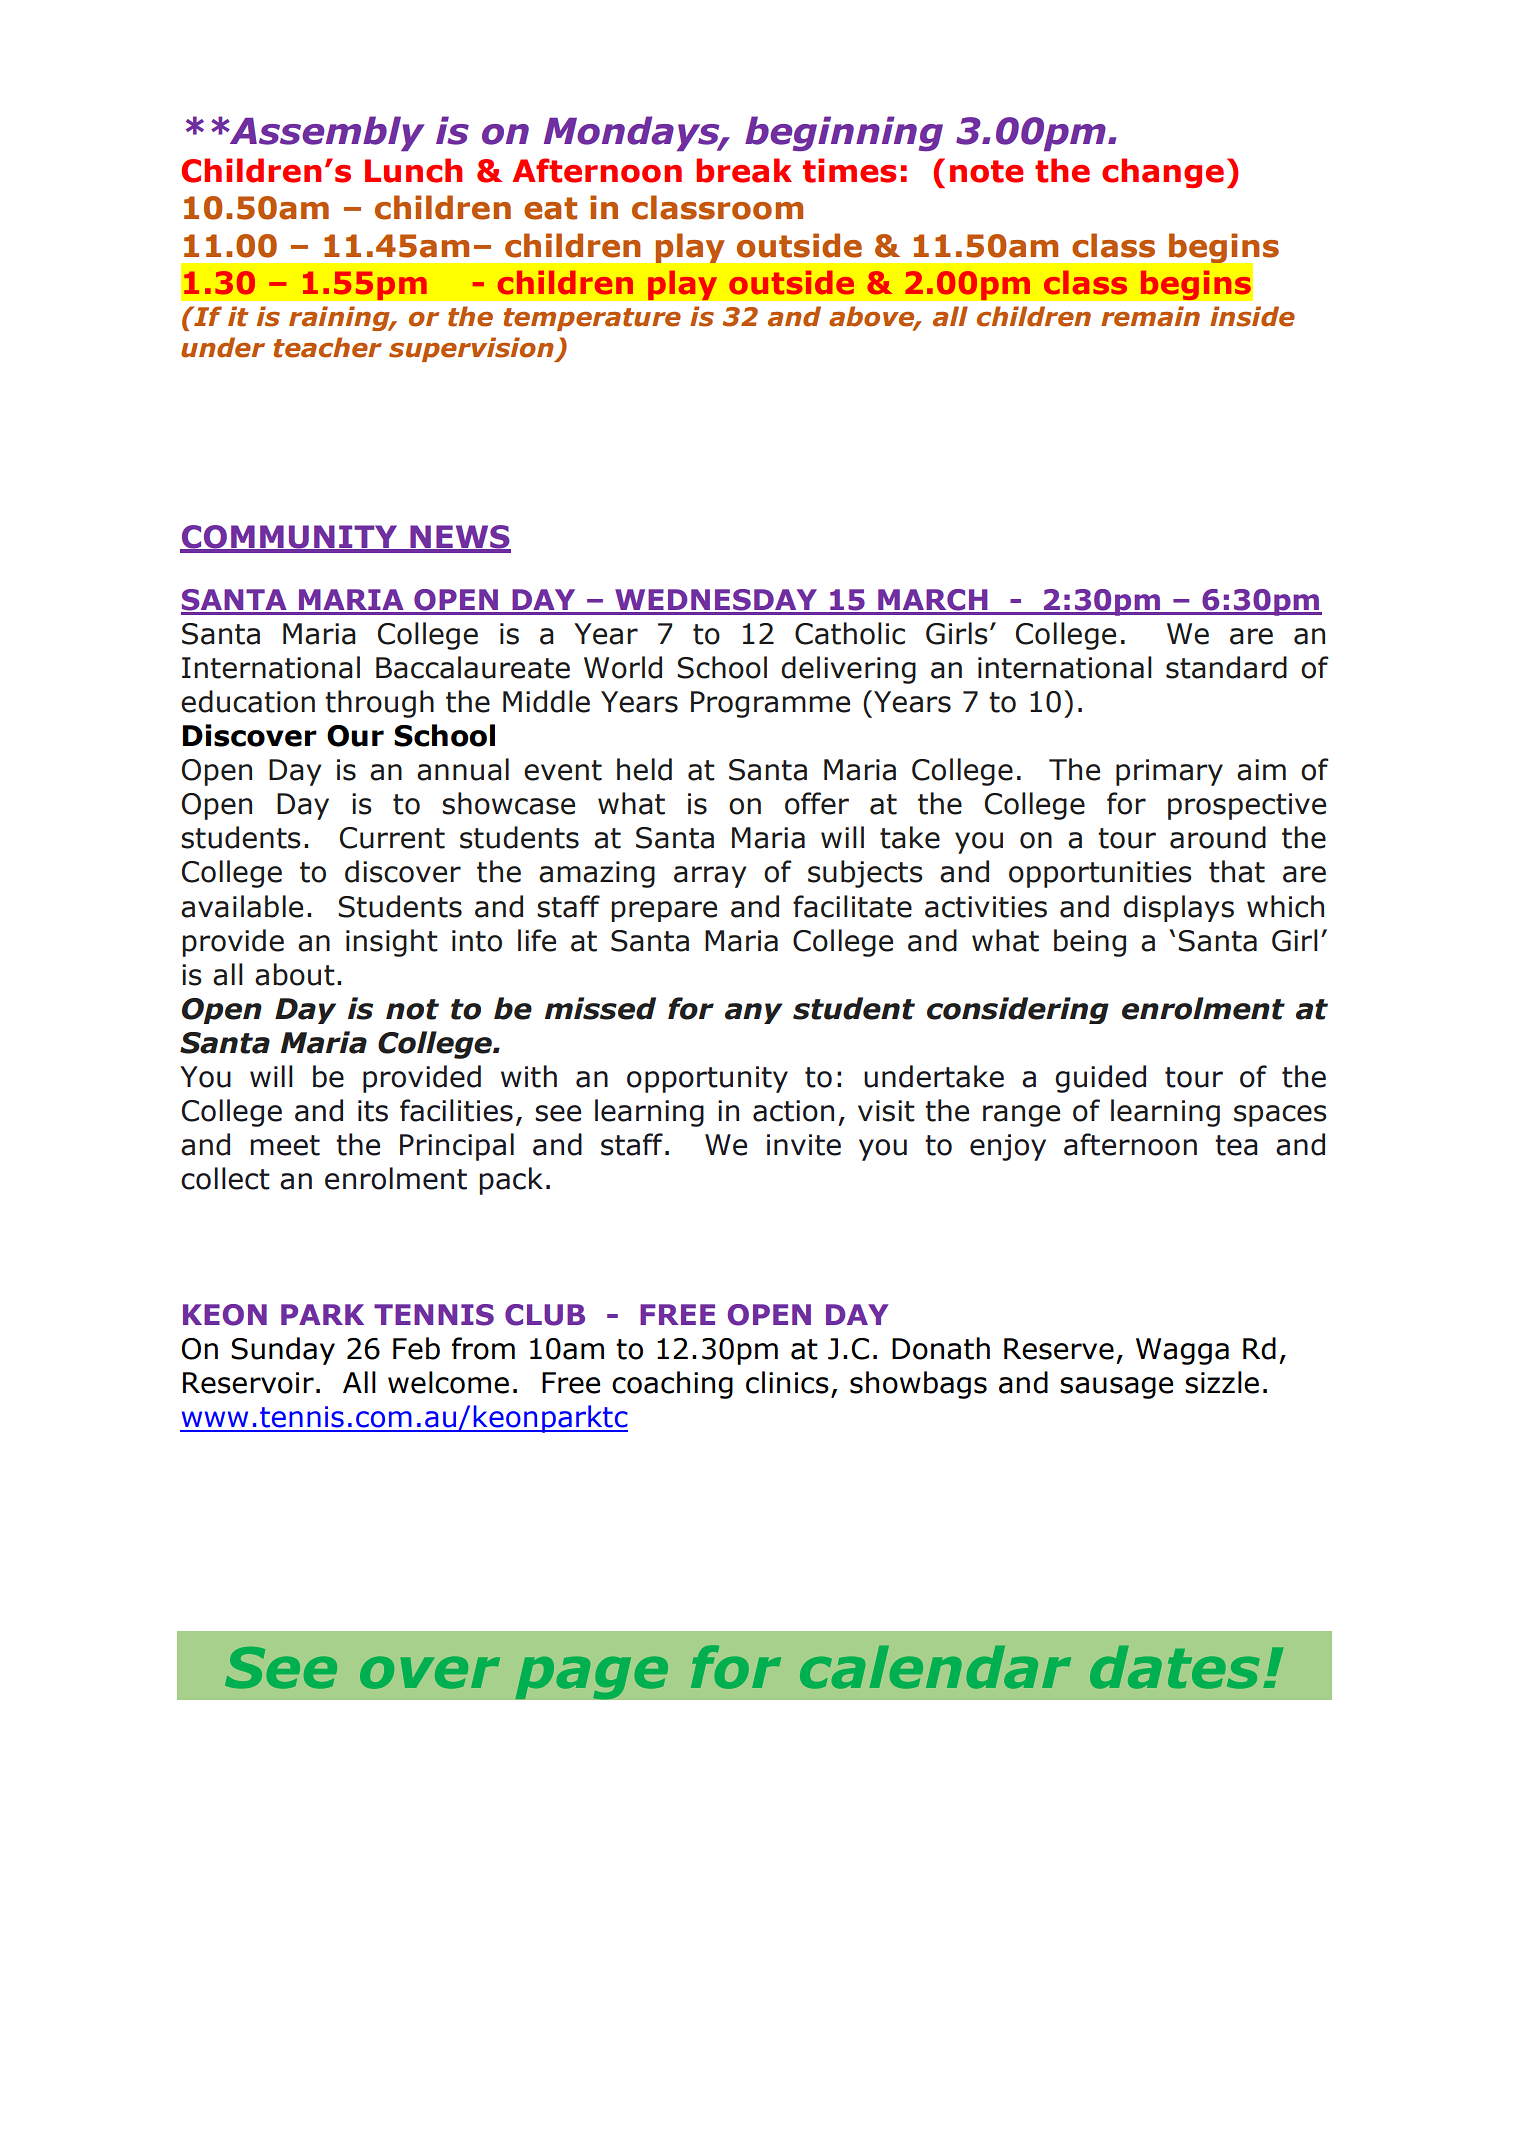 This screenshot has height=2145, width=1515. Describe the element at coordinates (392, 943) in the screenshot. I see `insight` at that location.
